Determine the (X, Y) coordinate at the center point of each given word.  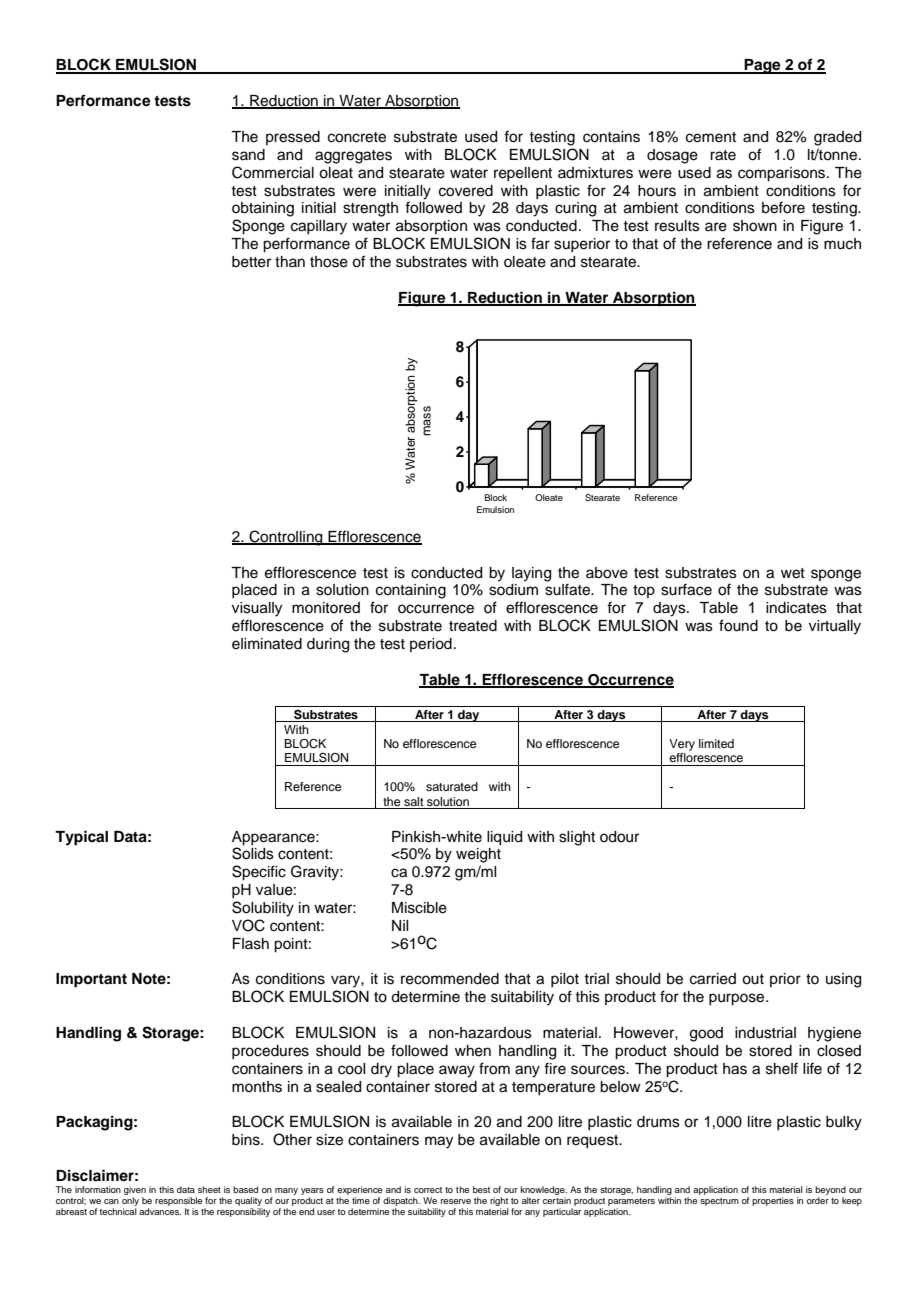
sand (248, 155)
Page (762, 66)
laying (531, 574)
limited (716, 743)
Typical (81, 838)
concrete (357, 137)
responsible (178, 1201)
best (481, 1189)
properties (773, 1201)
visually (257, 609)
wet (793, 573)
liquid (504, 838)
